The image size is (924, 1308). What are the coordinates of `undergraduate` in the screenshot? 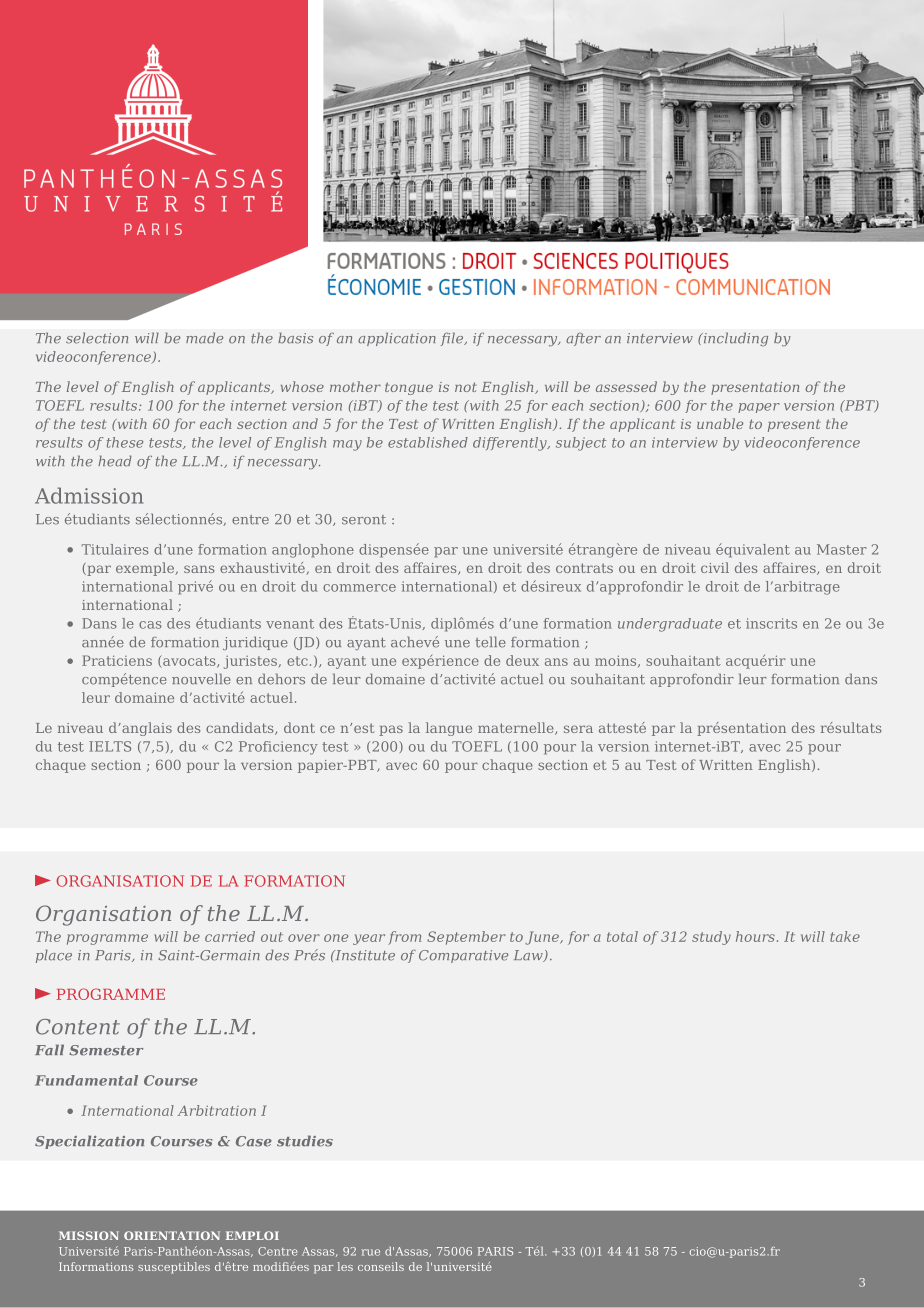 It's located at (670, 625).
